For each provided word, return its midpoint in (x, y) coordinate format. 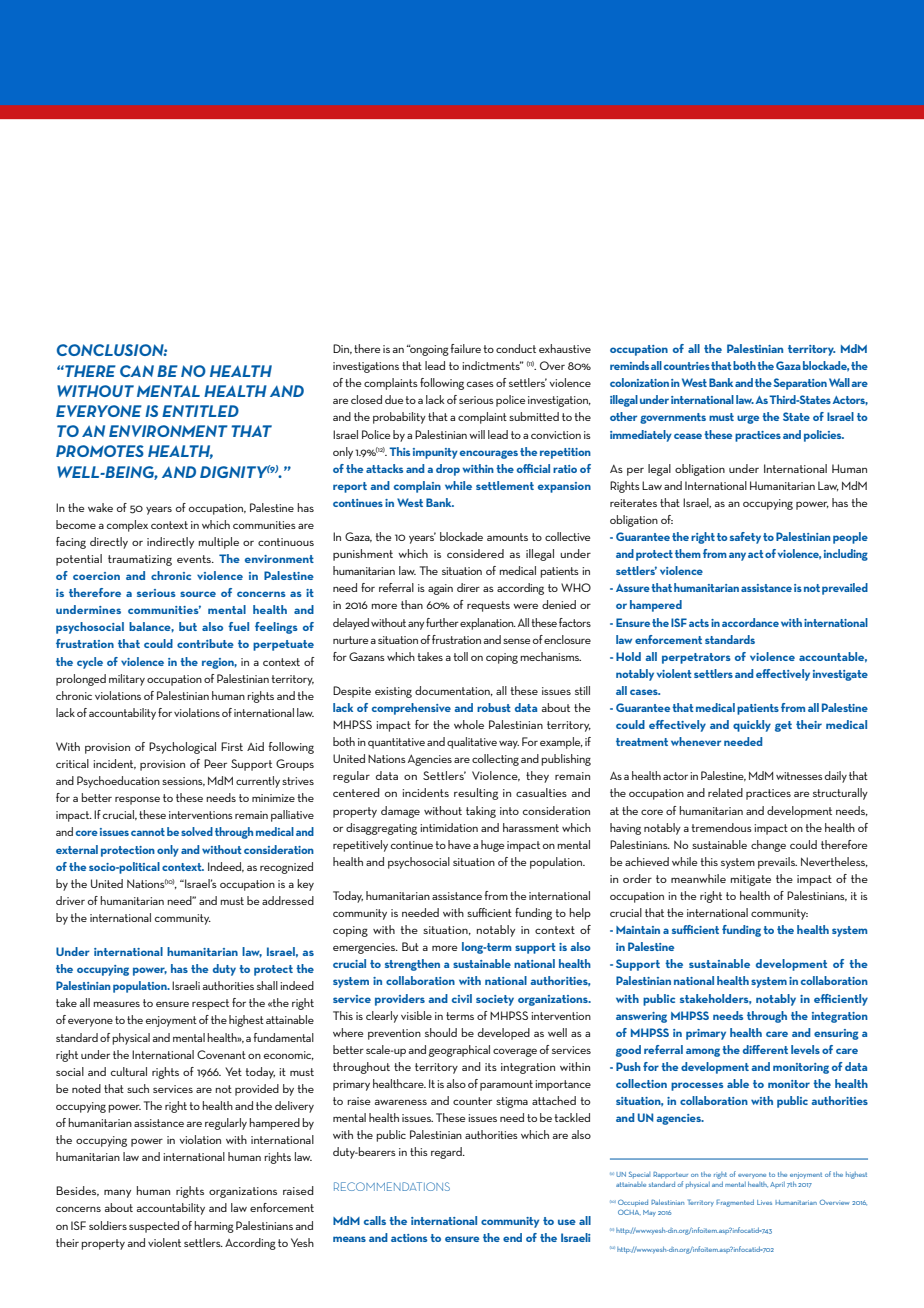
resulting (476, 794)
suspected (154, 1227)
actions (409, 1238)
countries (687, 366)
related (725, 792)
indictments (492, 365)
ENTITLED (200, 411)
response (137, 800)
